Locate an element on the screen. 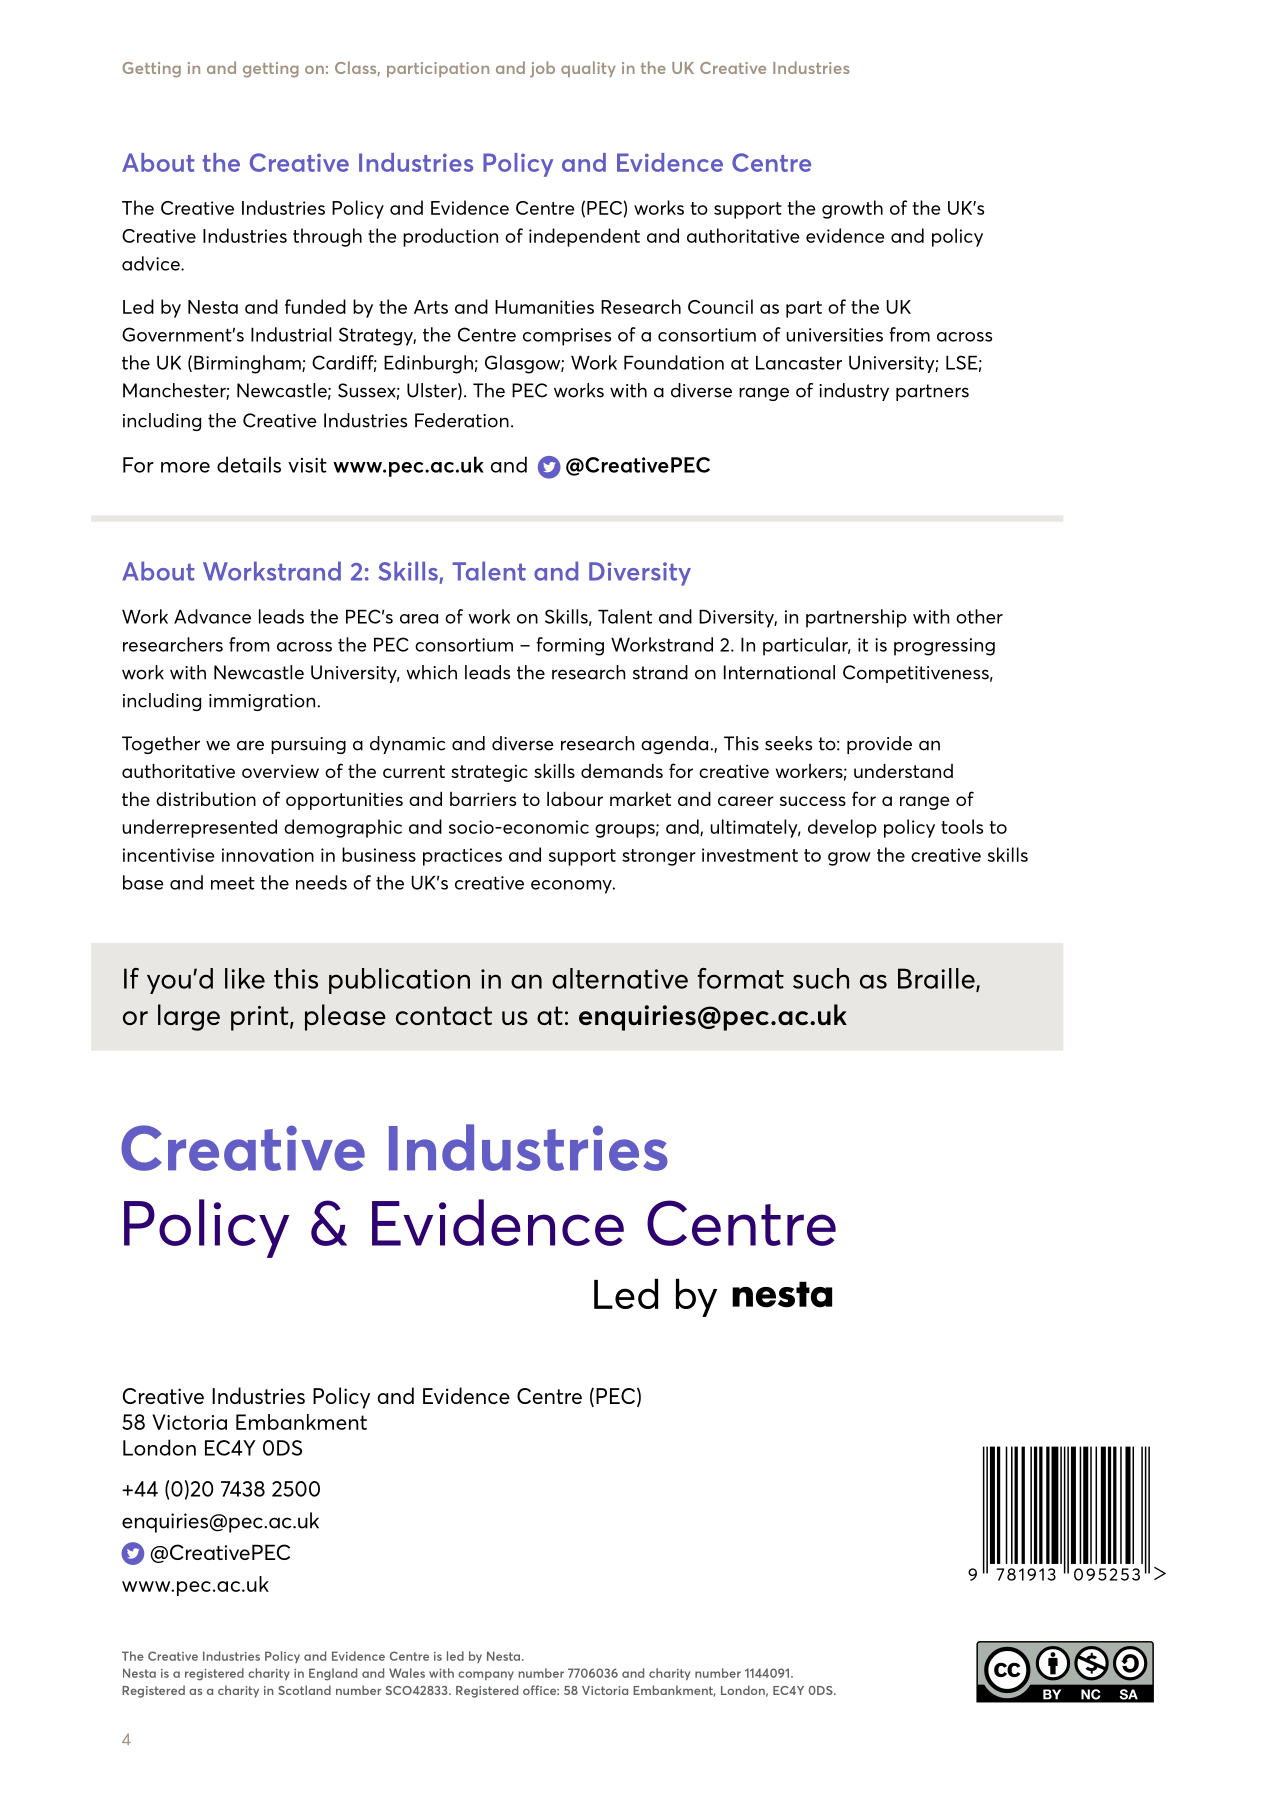 Image resolution: width=1276 pixels, height=1805 pixels. Federation is located at coordinates (462, 420).
